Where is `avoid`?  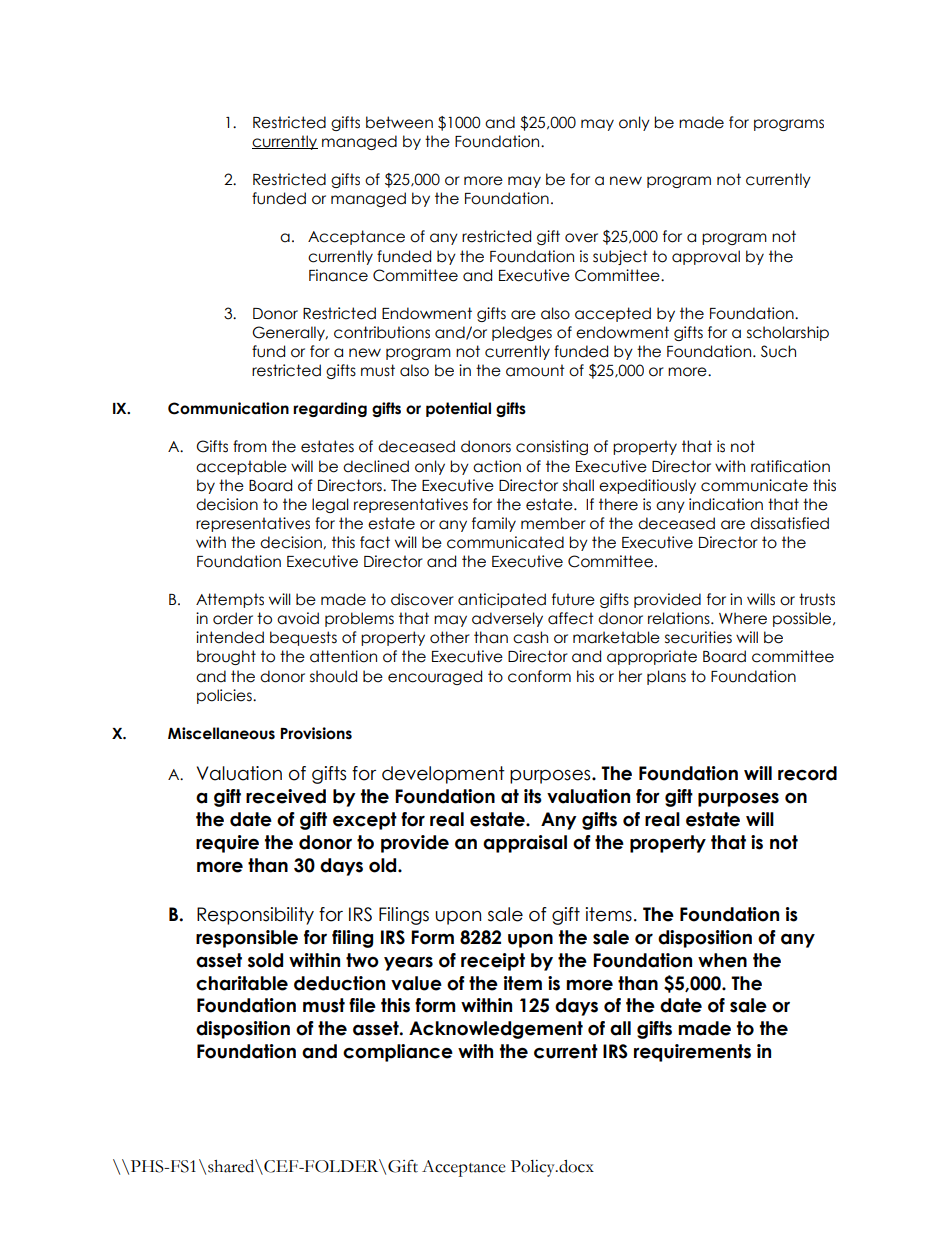
avoid is located at coordinates (298, 618).
